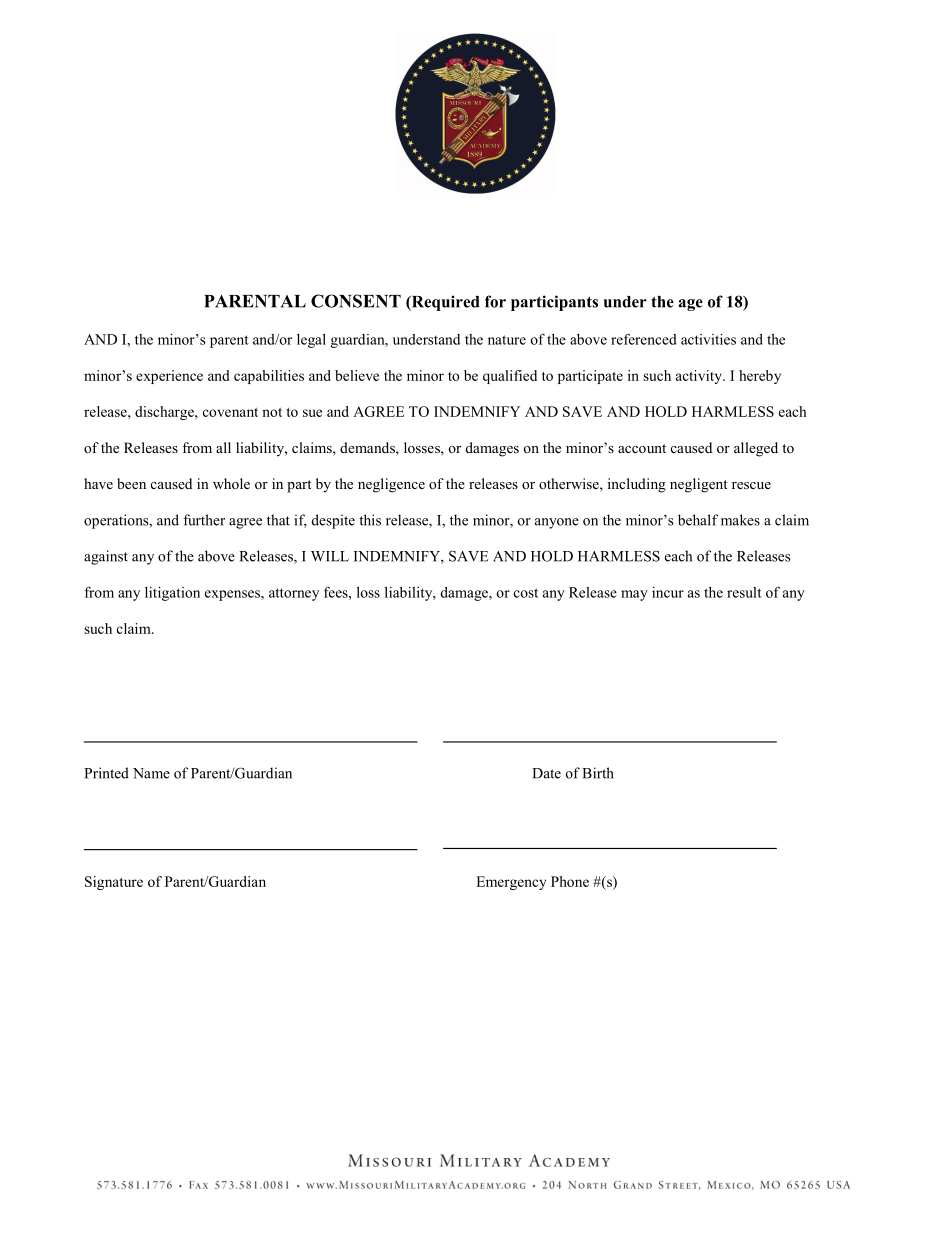  What do you see at coordinates (699, 485) in the document?
I see `negligent` at bounding box center [699, 485].
